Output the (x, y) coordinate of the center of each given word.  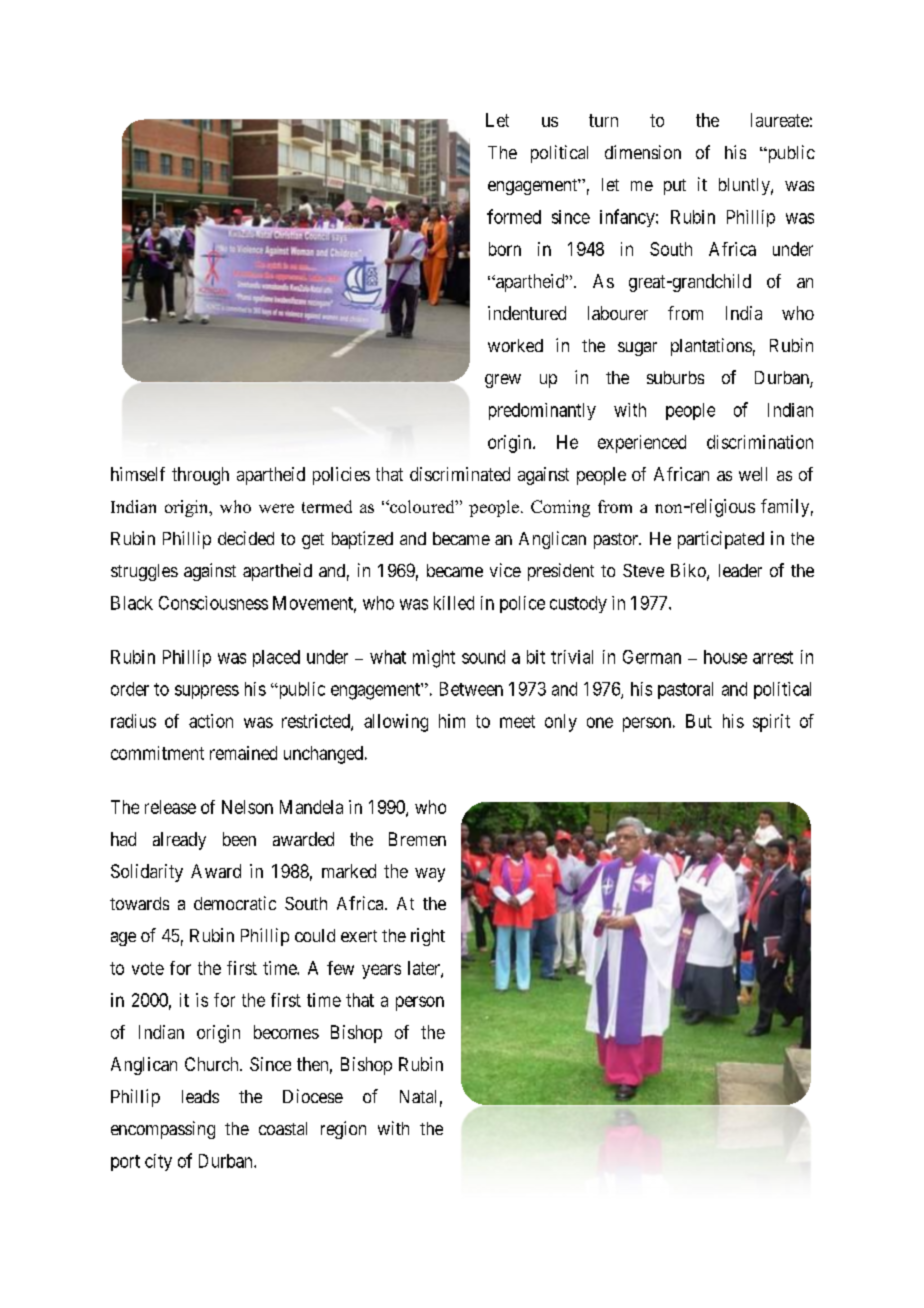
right (428, 937)
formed (514, 216)
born (505, 249)
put (675, 187)
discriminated (460, 474)
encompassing (163, 1130)
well (753, 474)
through (200, 476)
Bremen (417, 839)
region (343, 1130)
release (170, 807)
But (699, 721)
